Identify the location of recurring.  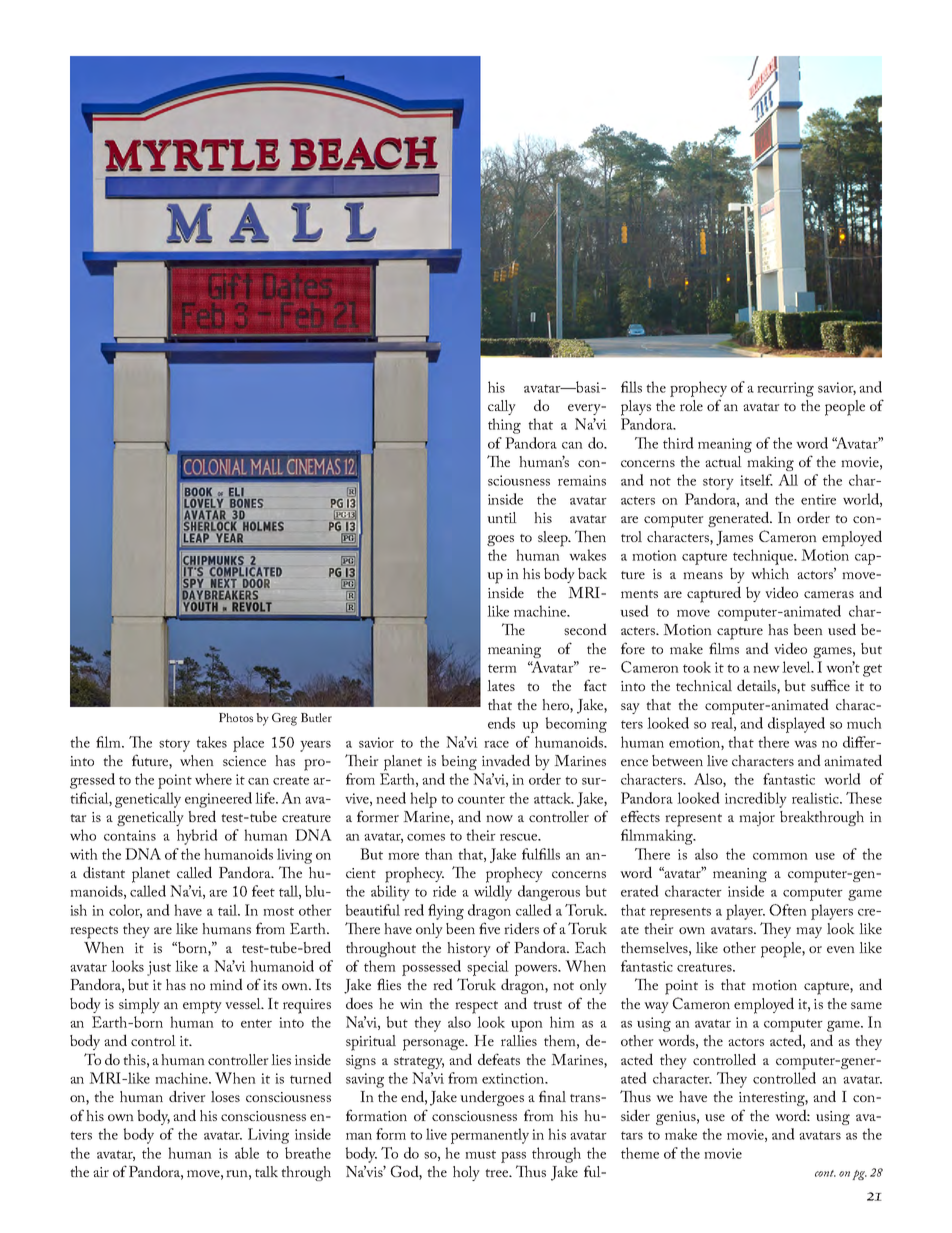
(785, 389).
